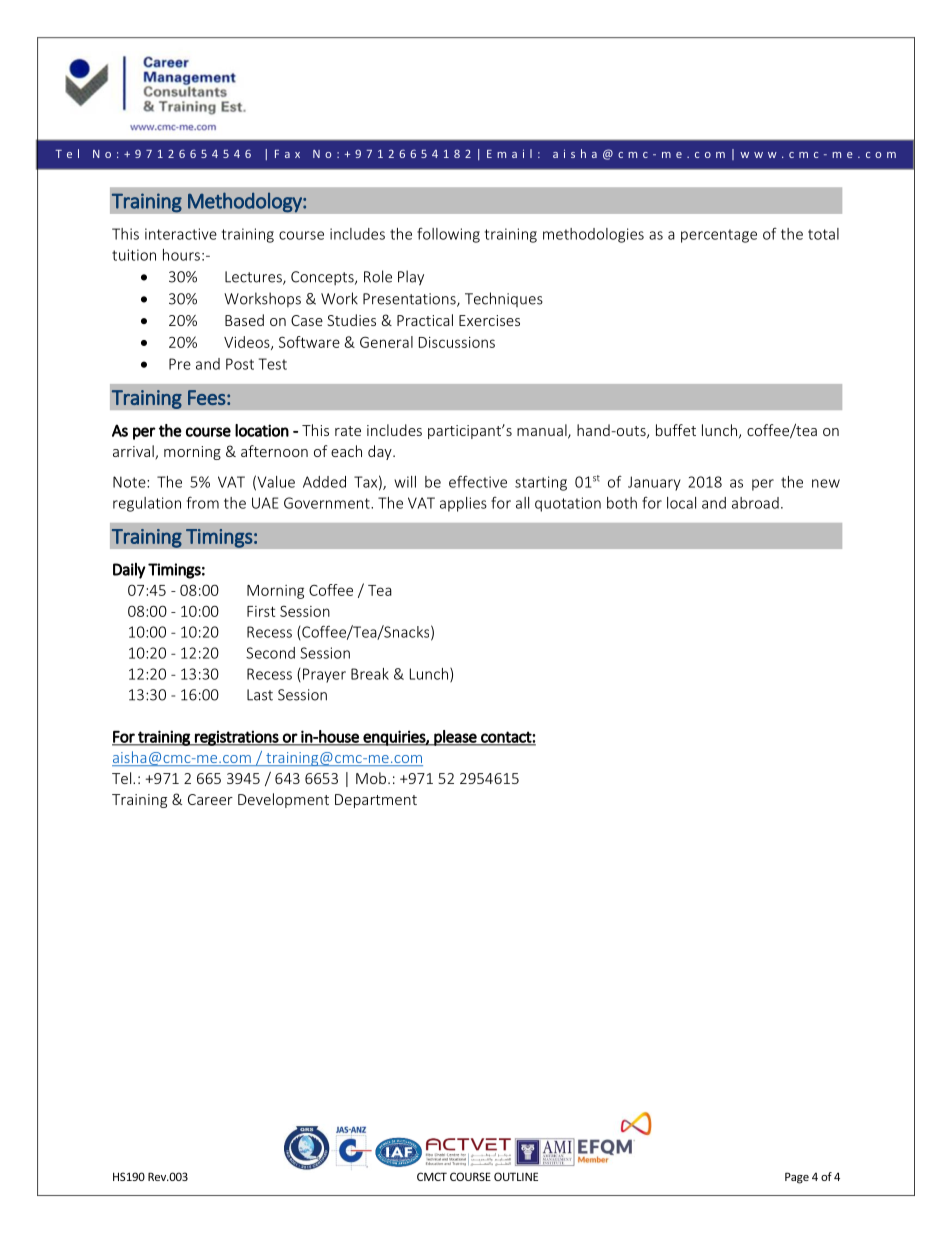 Image resolution: width=952 pixels, height=1233 pixels. I want to click on Lectures, so click(254, 278).
